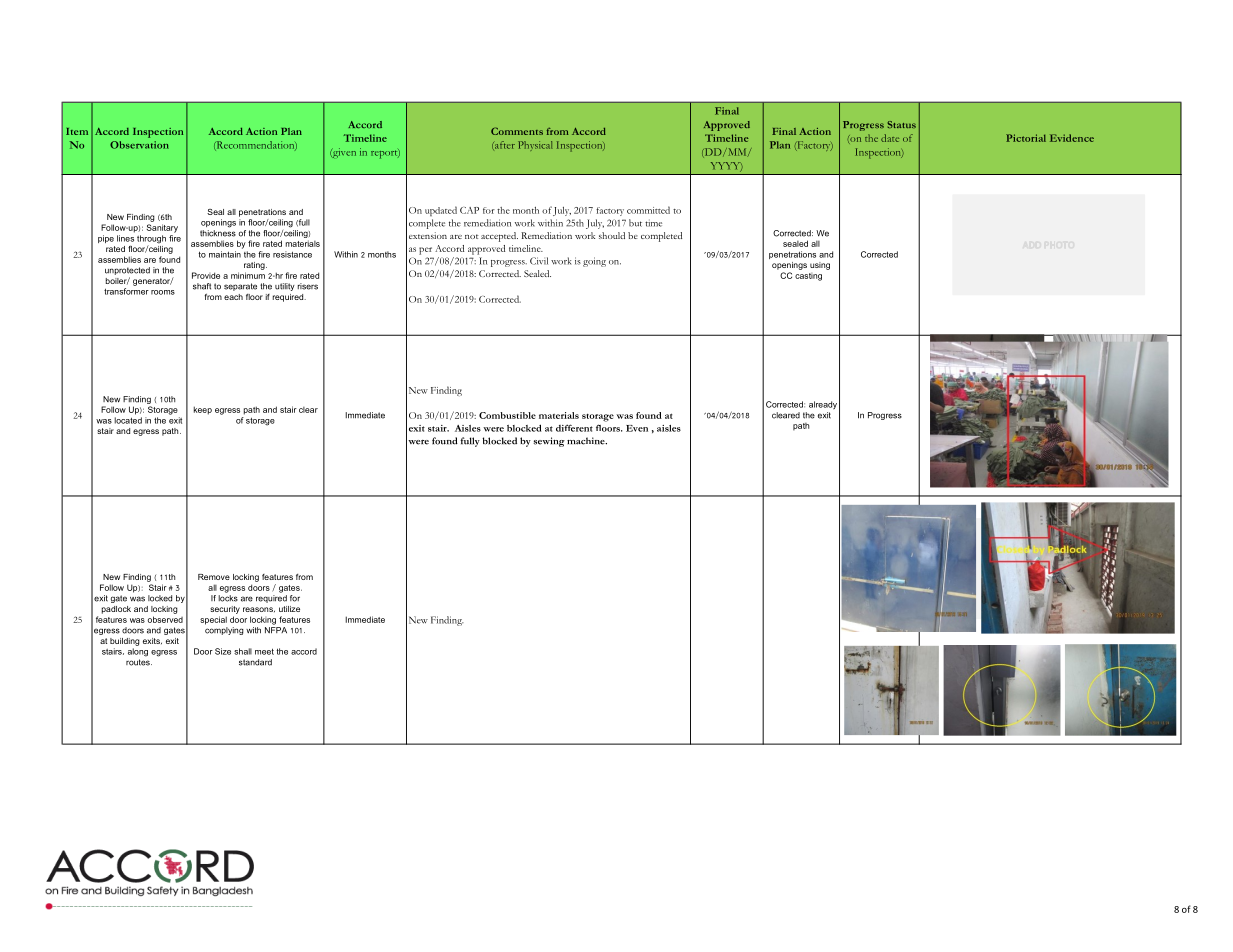 The image size is (1233, 952). I want to click on casting, so click(808, 277).
